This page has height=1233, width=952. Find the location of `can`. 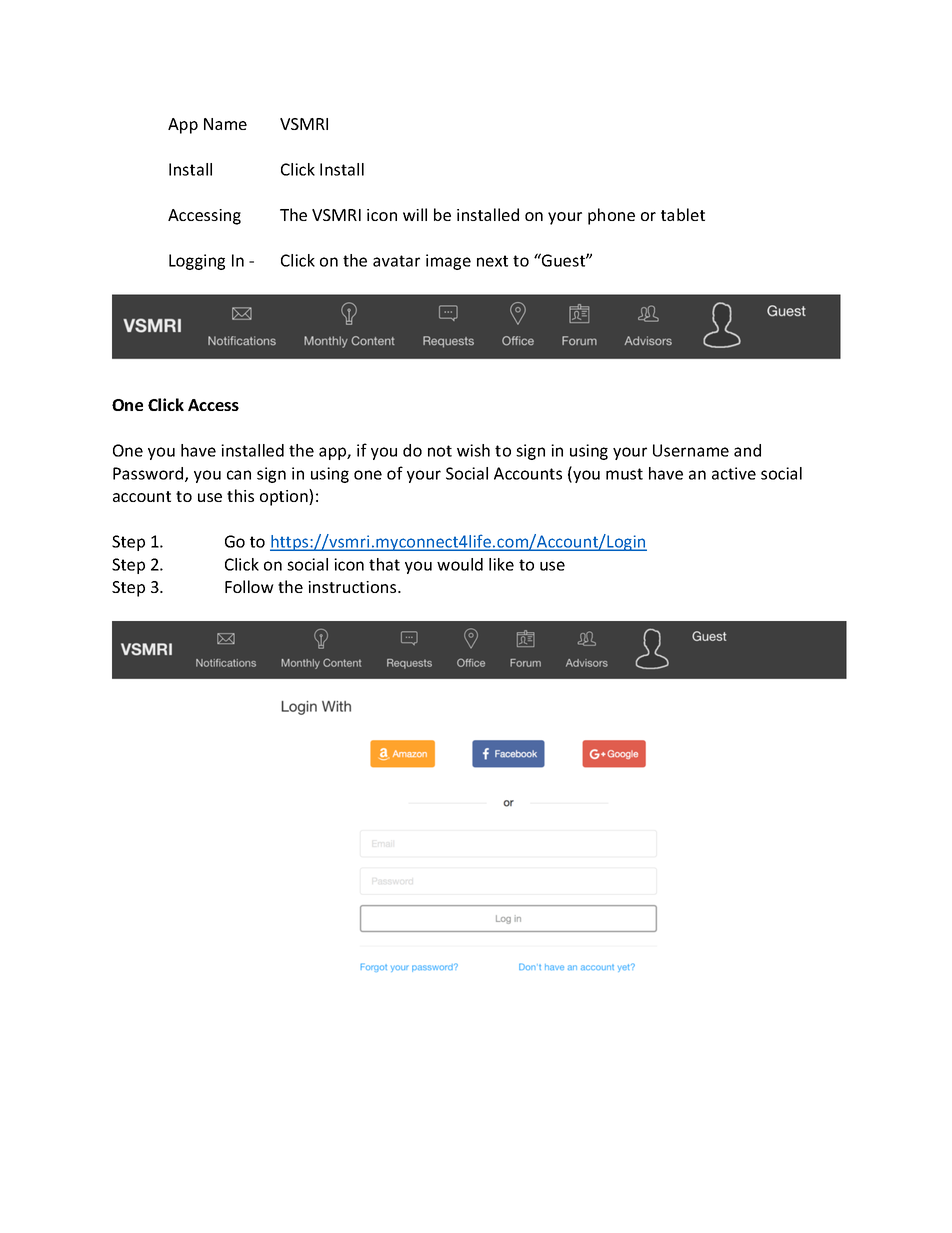

can is located at coordinates (239, 475).
